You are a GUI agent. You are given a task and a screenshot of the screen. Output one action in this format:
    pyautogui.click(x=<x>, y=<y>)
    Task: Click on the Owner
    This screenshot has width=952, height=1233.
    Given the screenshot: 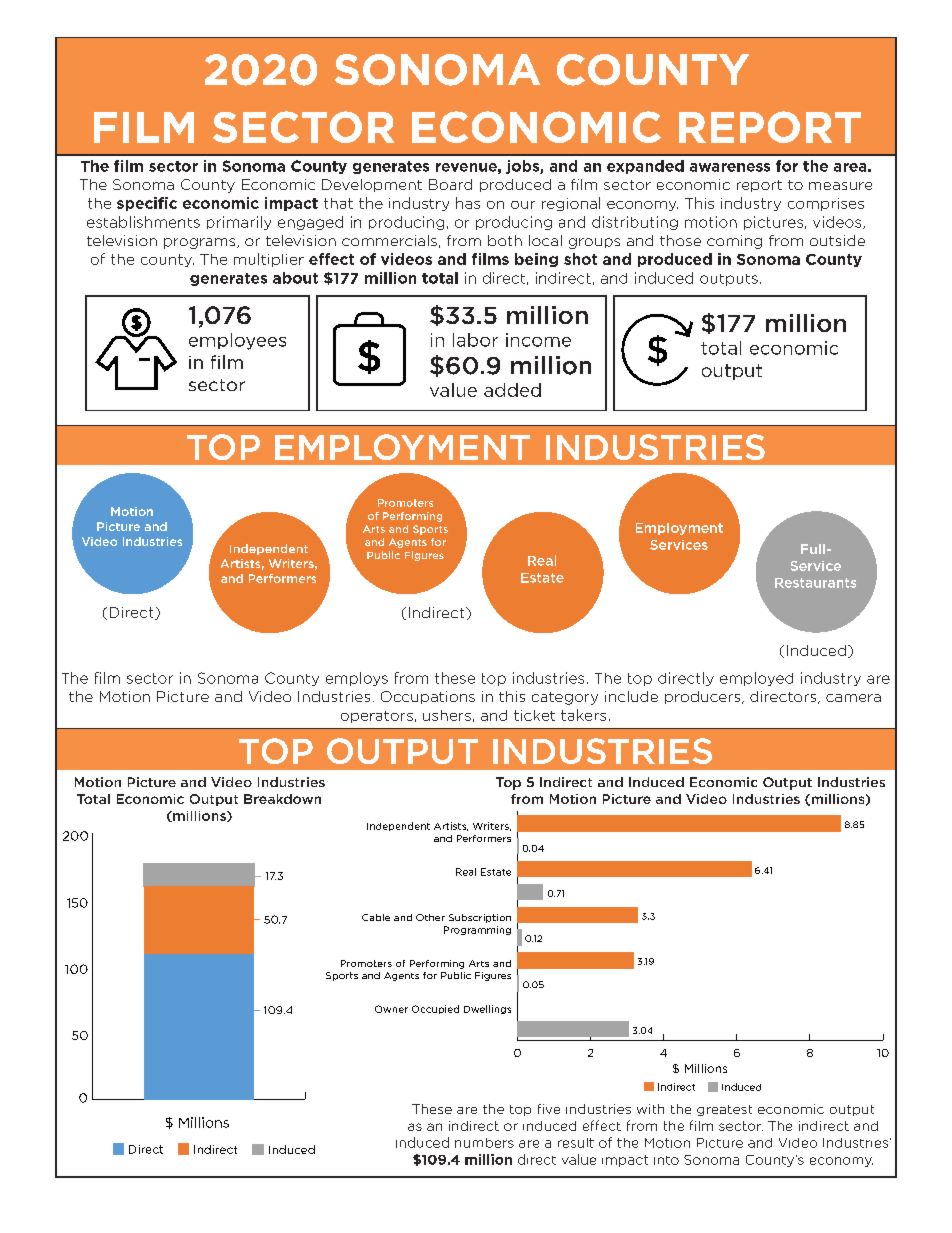 What is the action you would take?
    pyautogui.click(x=391, y=1009)
